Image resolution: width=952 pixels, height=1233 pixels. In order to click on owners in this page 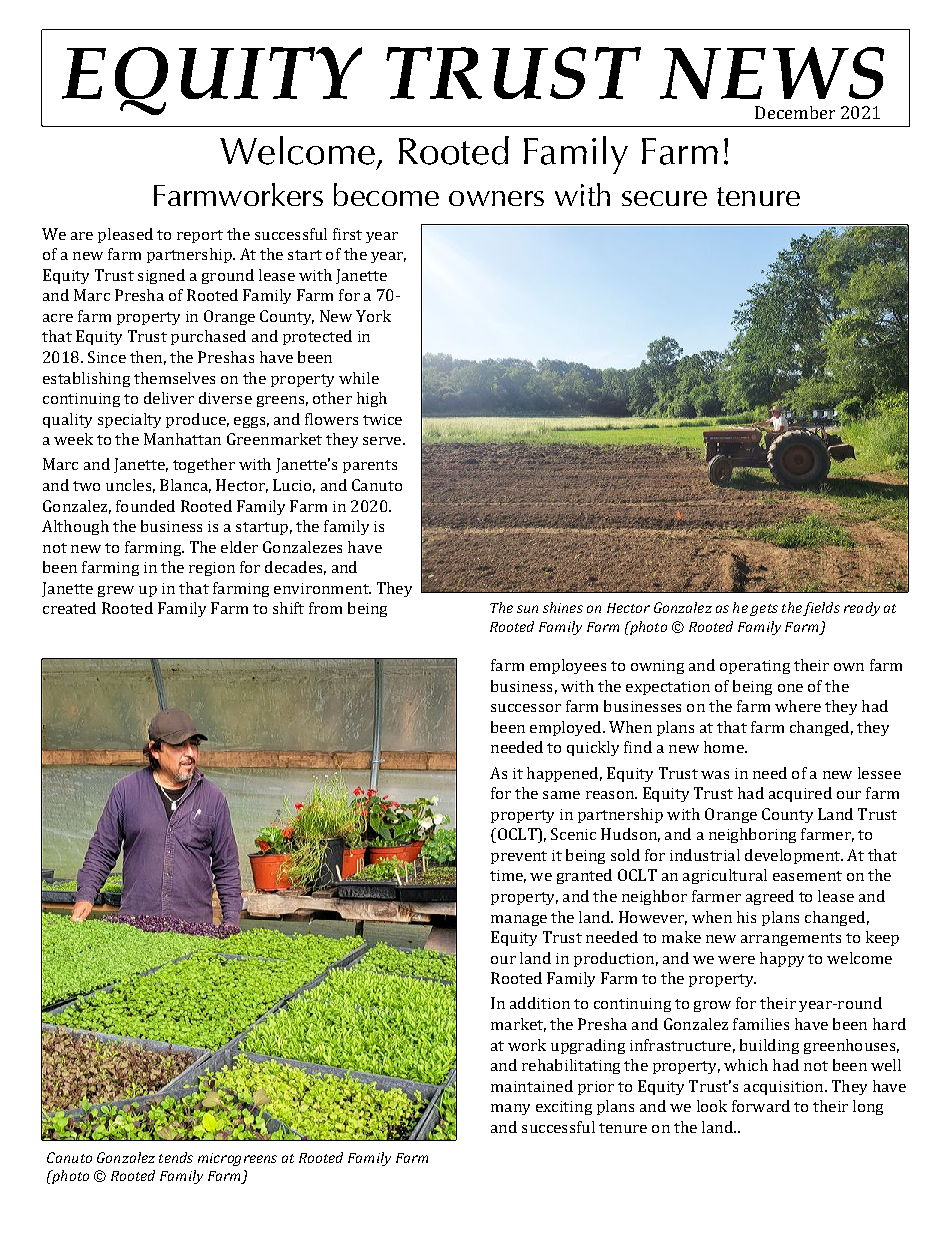, I will do `click(496, 198)`.
